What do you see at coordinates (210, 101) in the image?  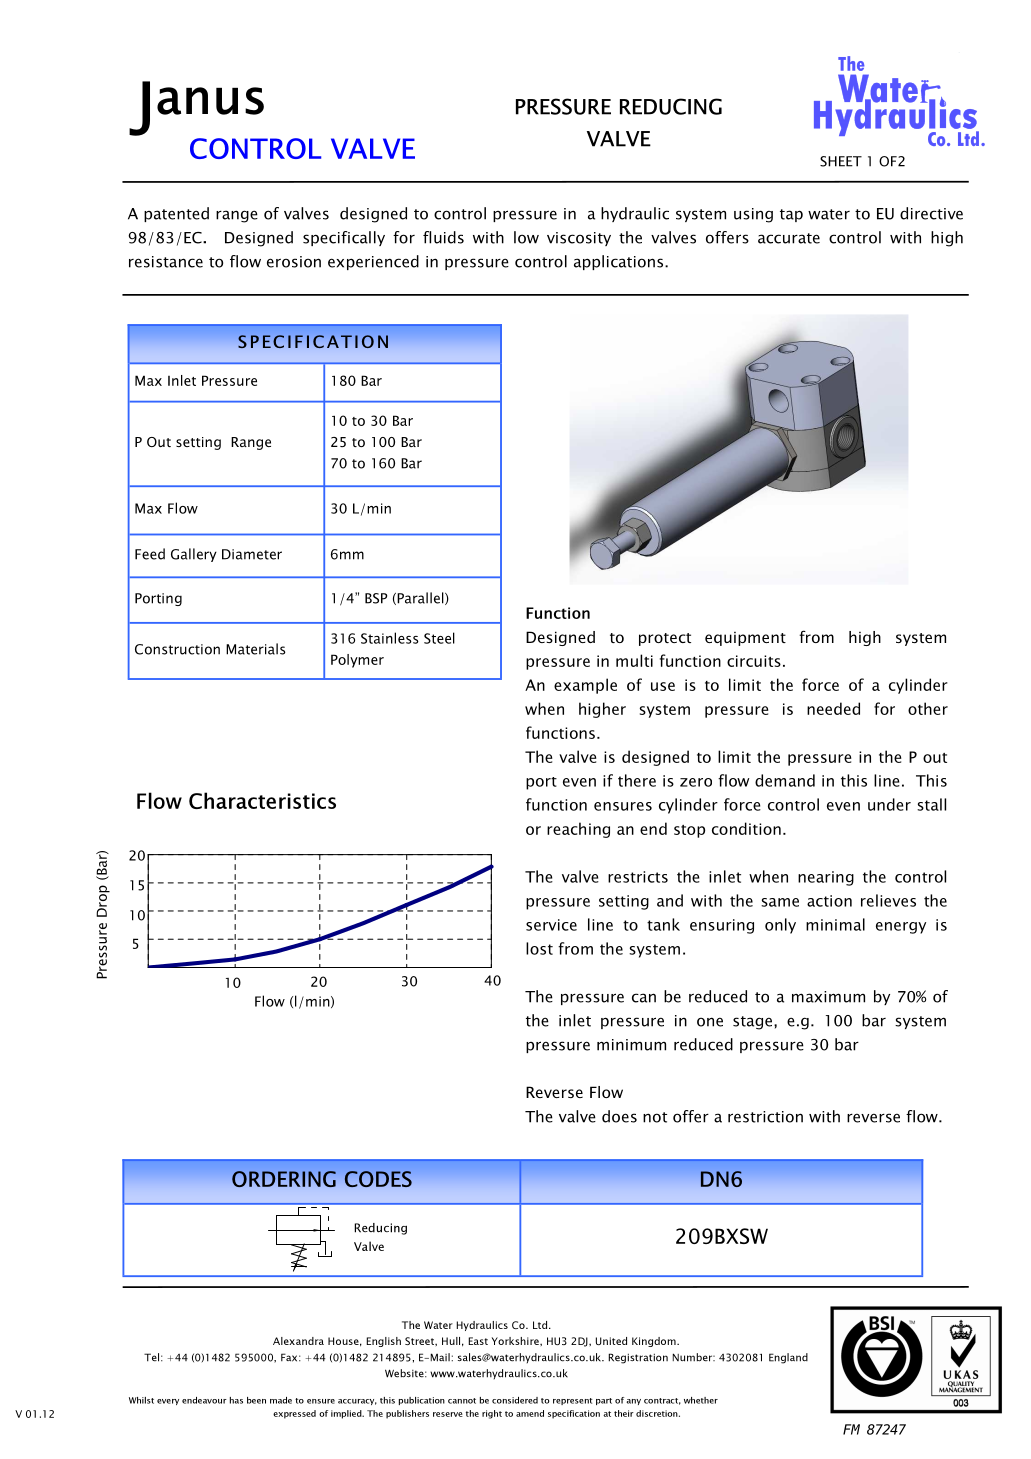 I see `anus` at bounding box center [210, 101].
